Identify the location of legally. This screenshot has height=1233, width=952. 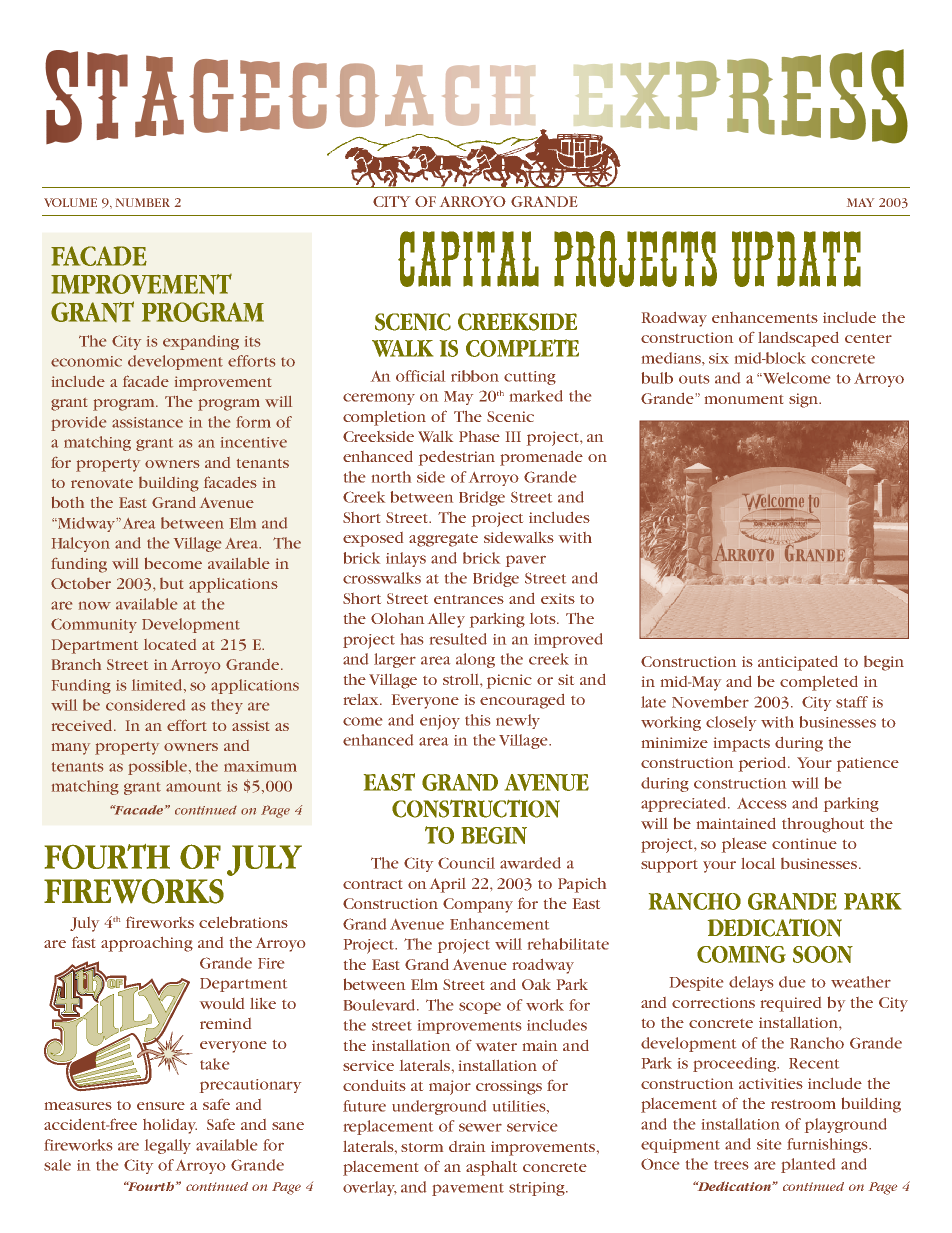
(168, 1146).
